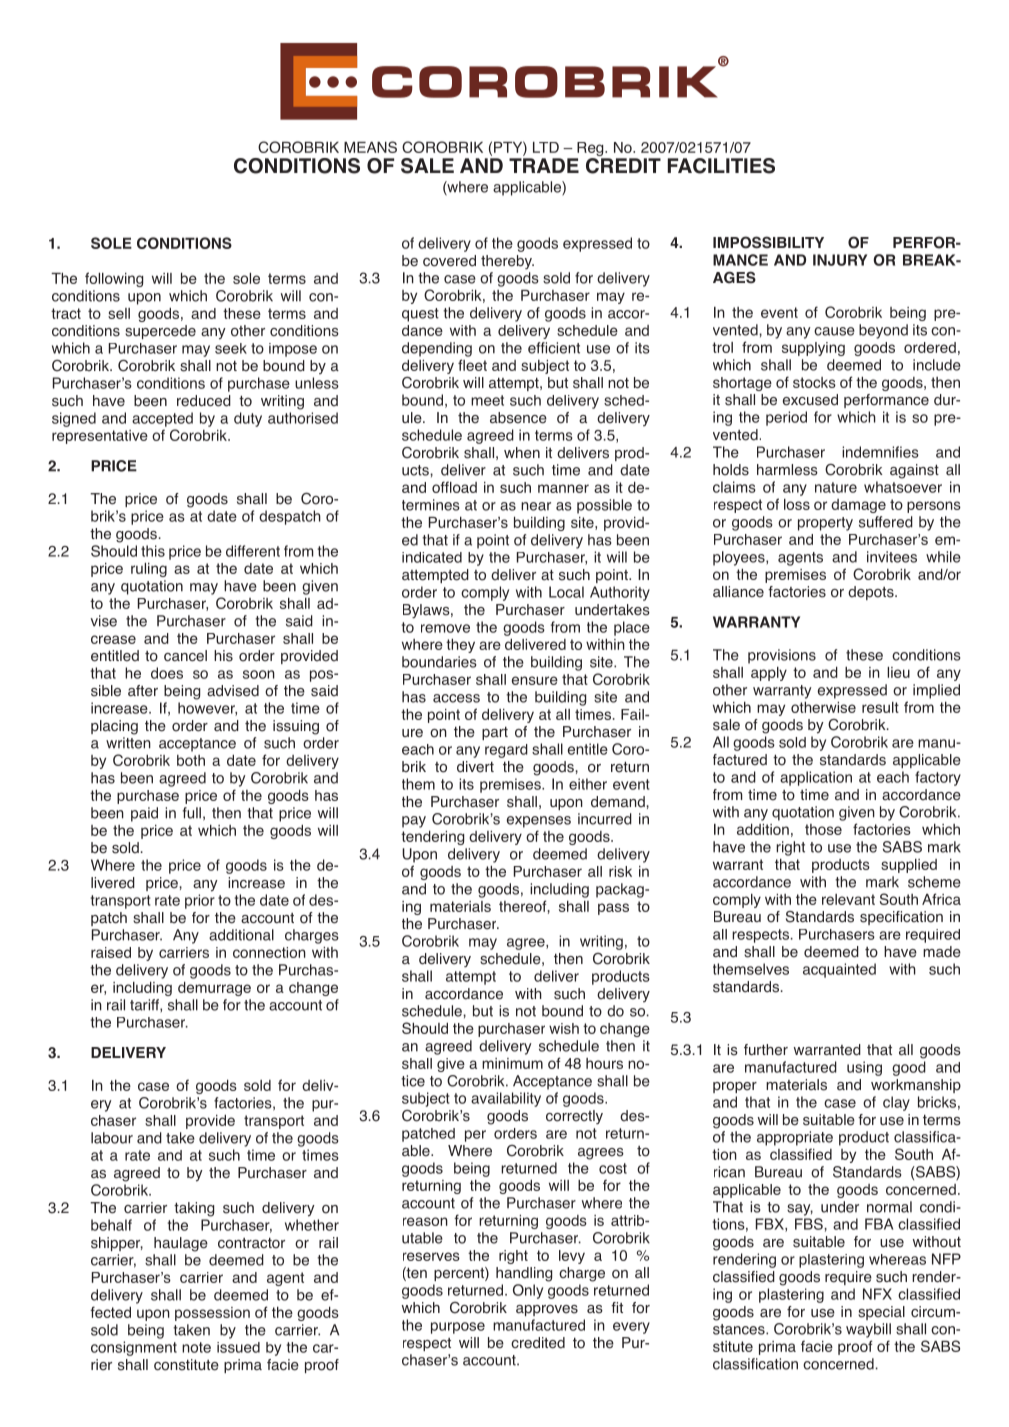 The height and width of the screenshot is (1427, 1009). Describe the element at coordinates (528, 1291) in the screenshot. I see `Only` at that location.
